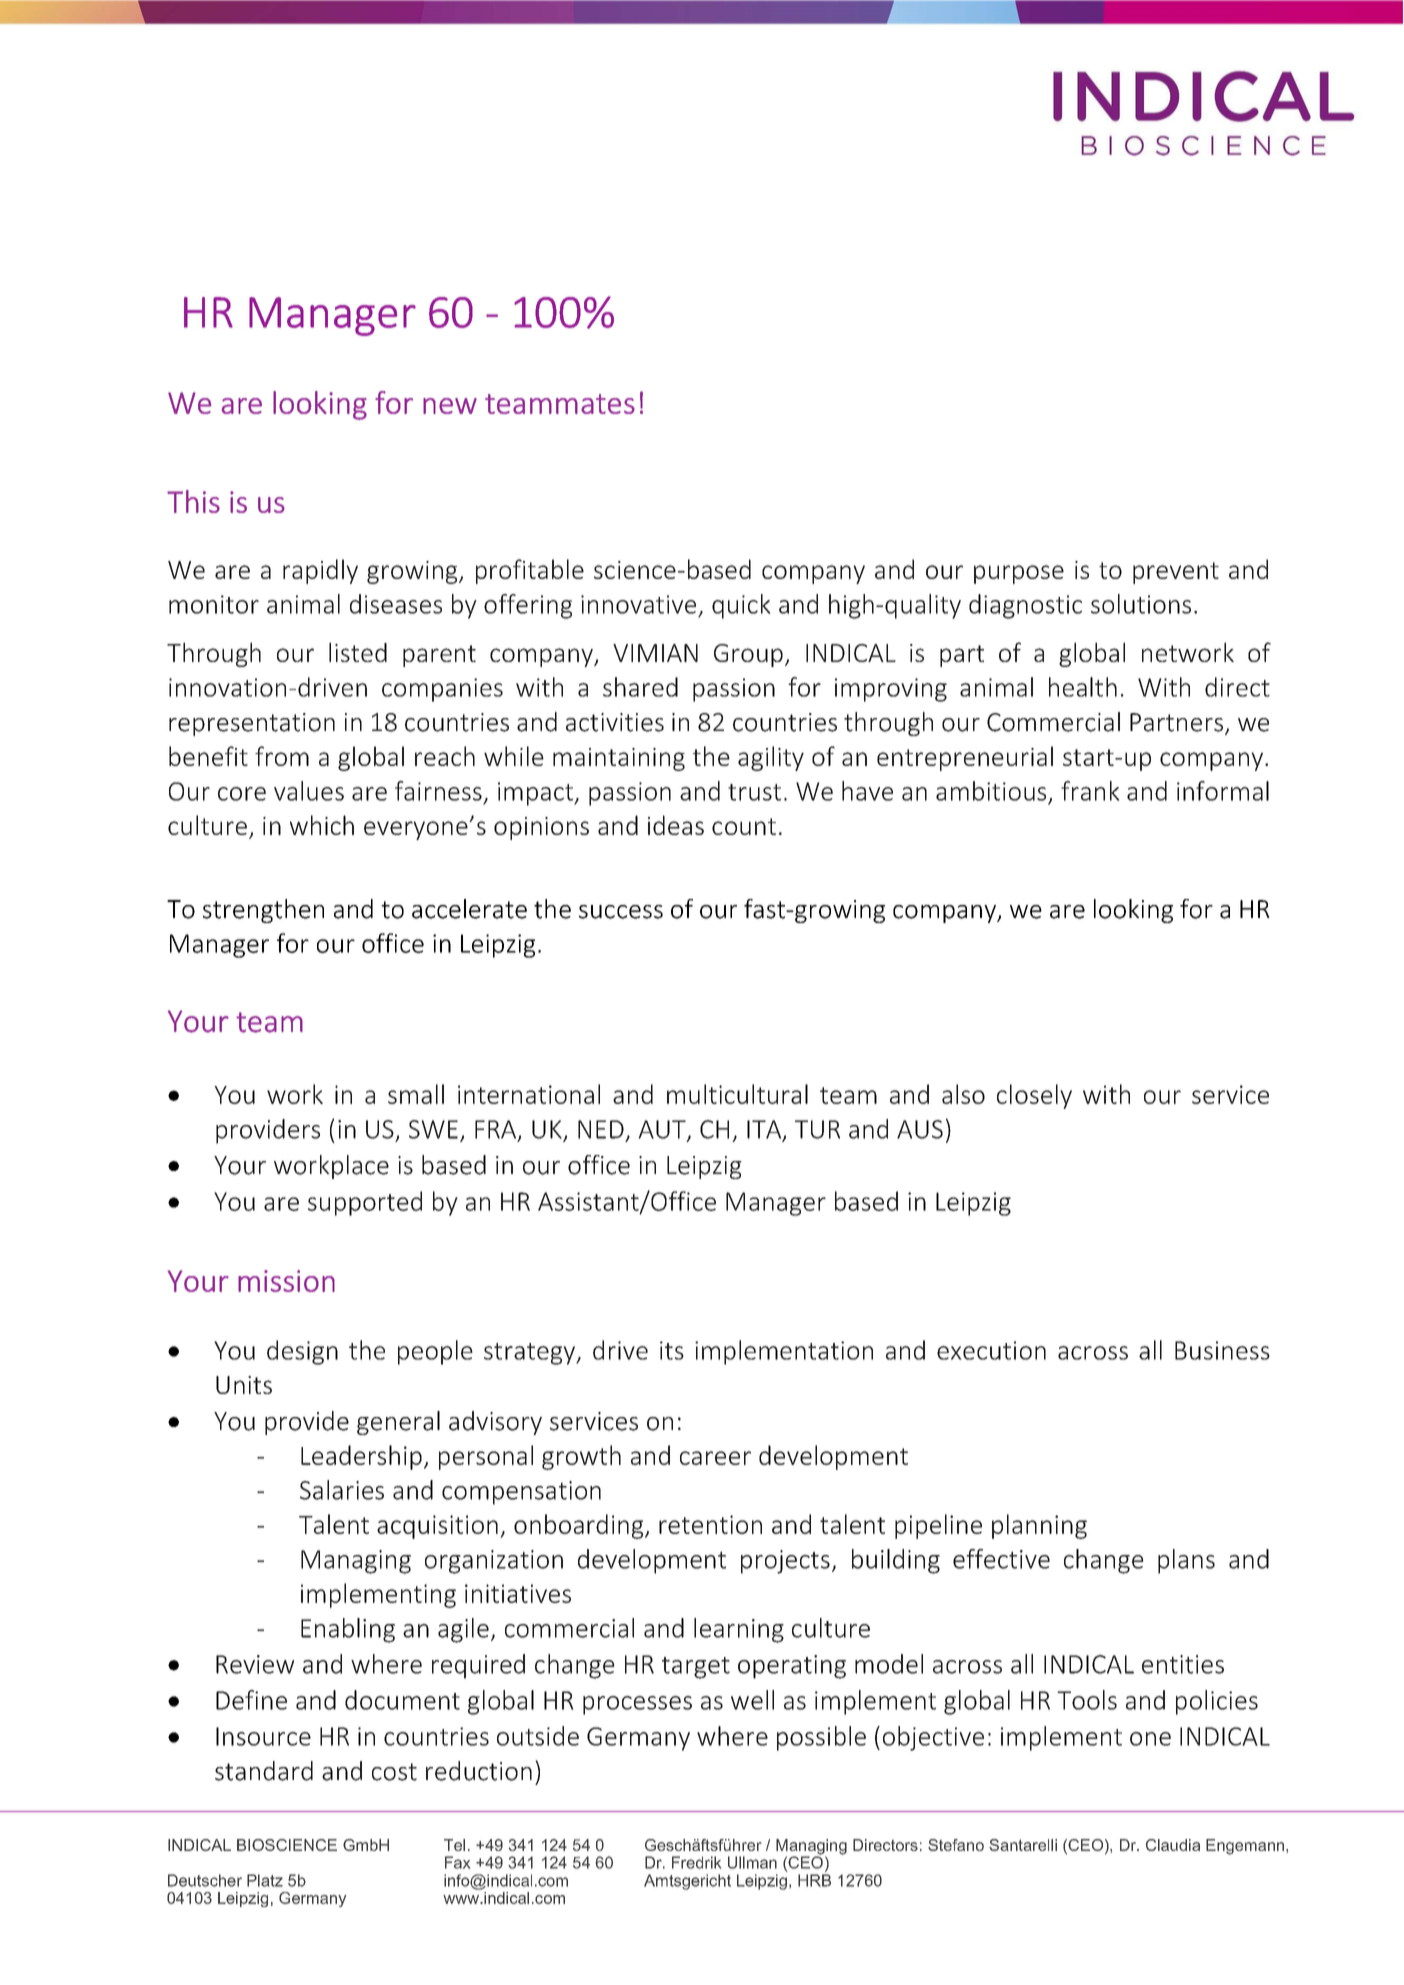 The height and width of the image is (1985, 1404). Describe the element at coordinates (741, 606) in the image. I see `quick` at that location.
